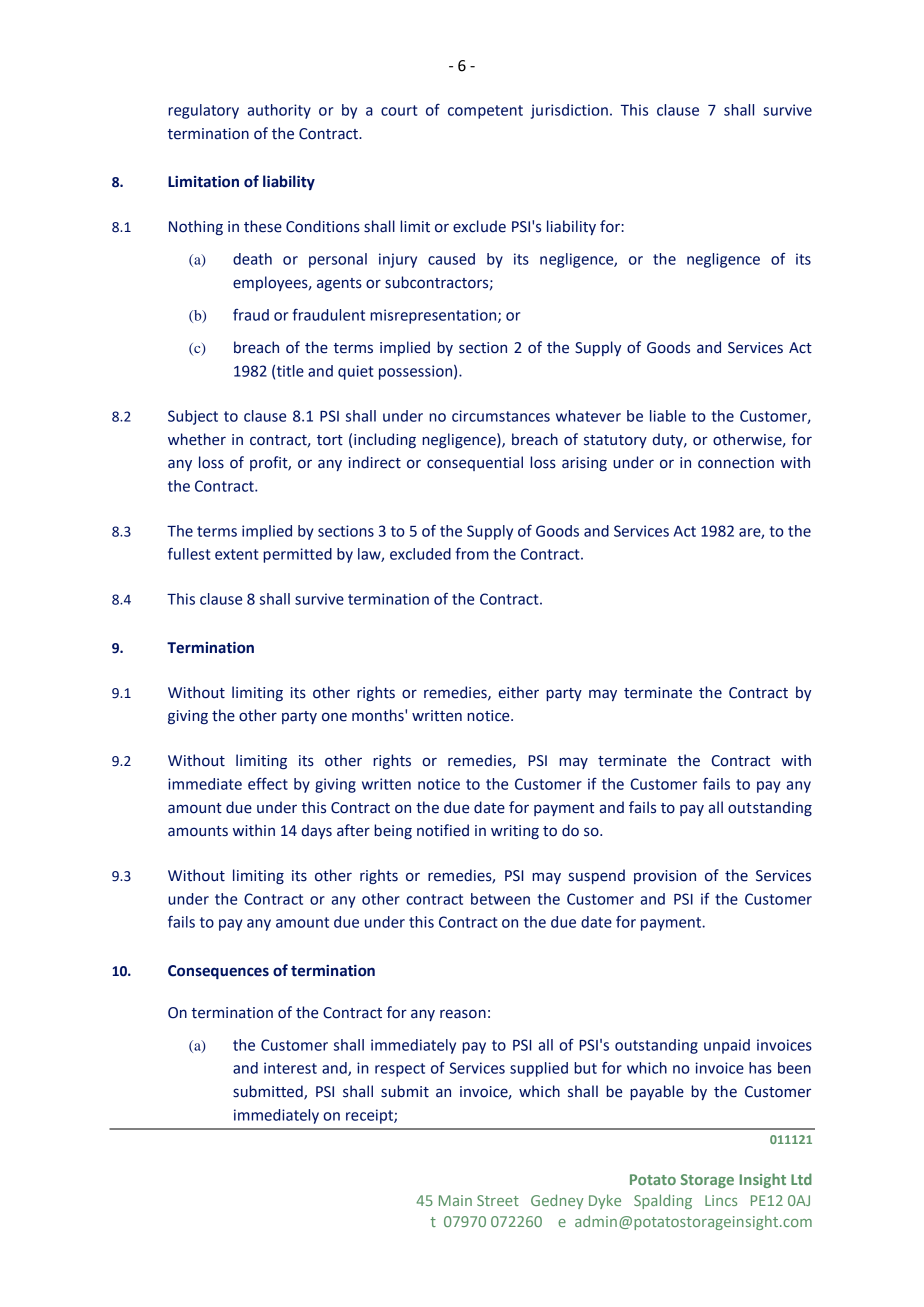 This page has height=1307, width=924. I want to click on connection, so click(736, 463).
